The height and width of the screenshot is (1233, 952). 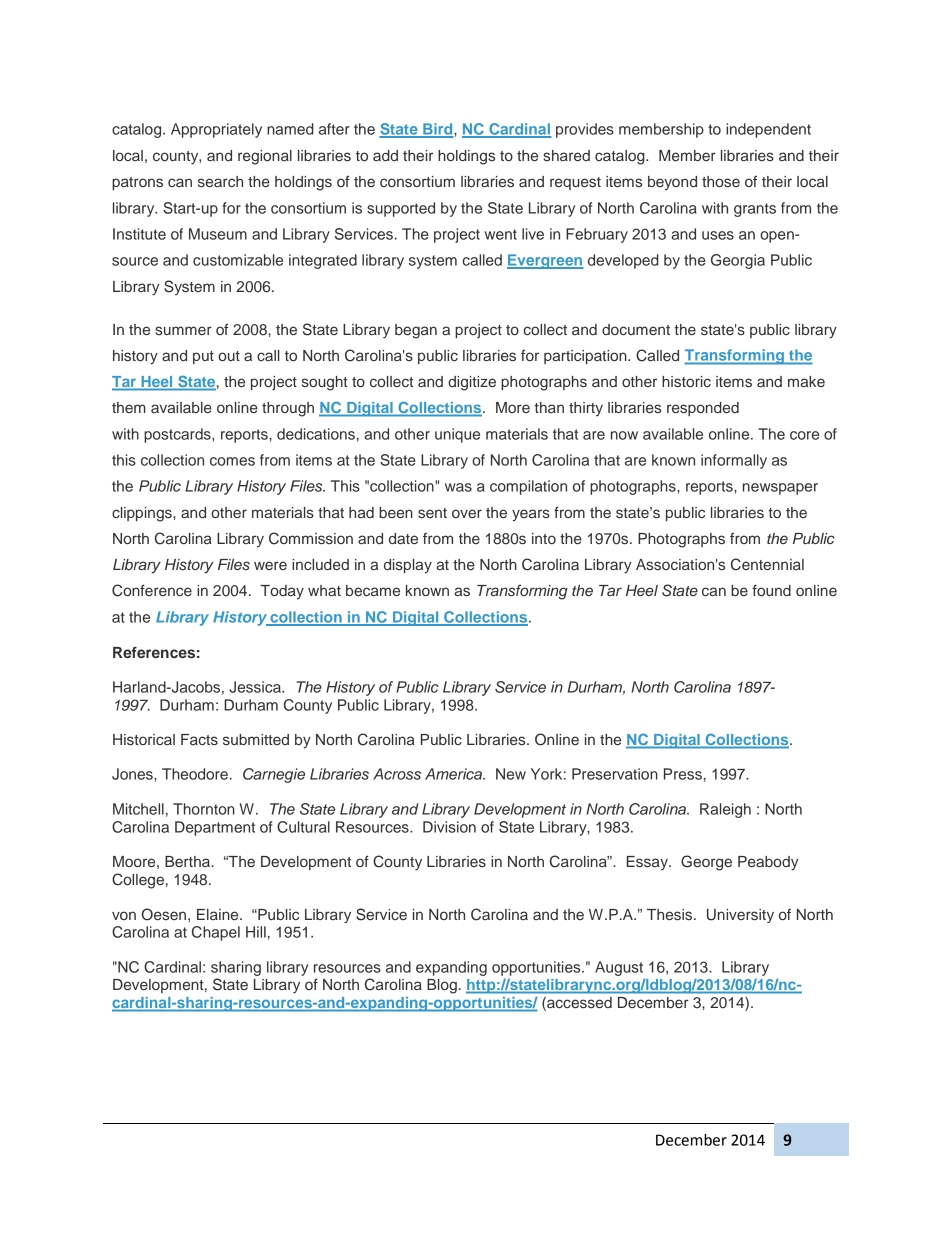 What do you see at coordinates (270, 565) in the screenshot?
I see `were` at bounding box center [270, 565].
